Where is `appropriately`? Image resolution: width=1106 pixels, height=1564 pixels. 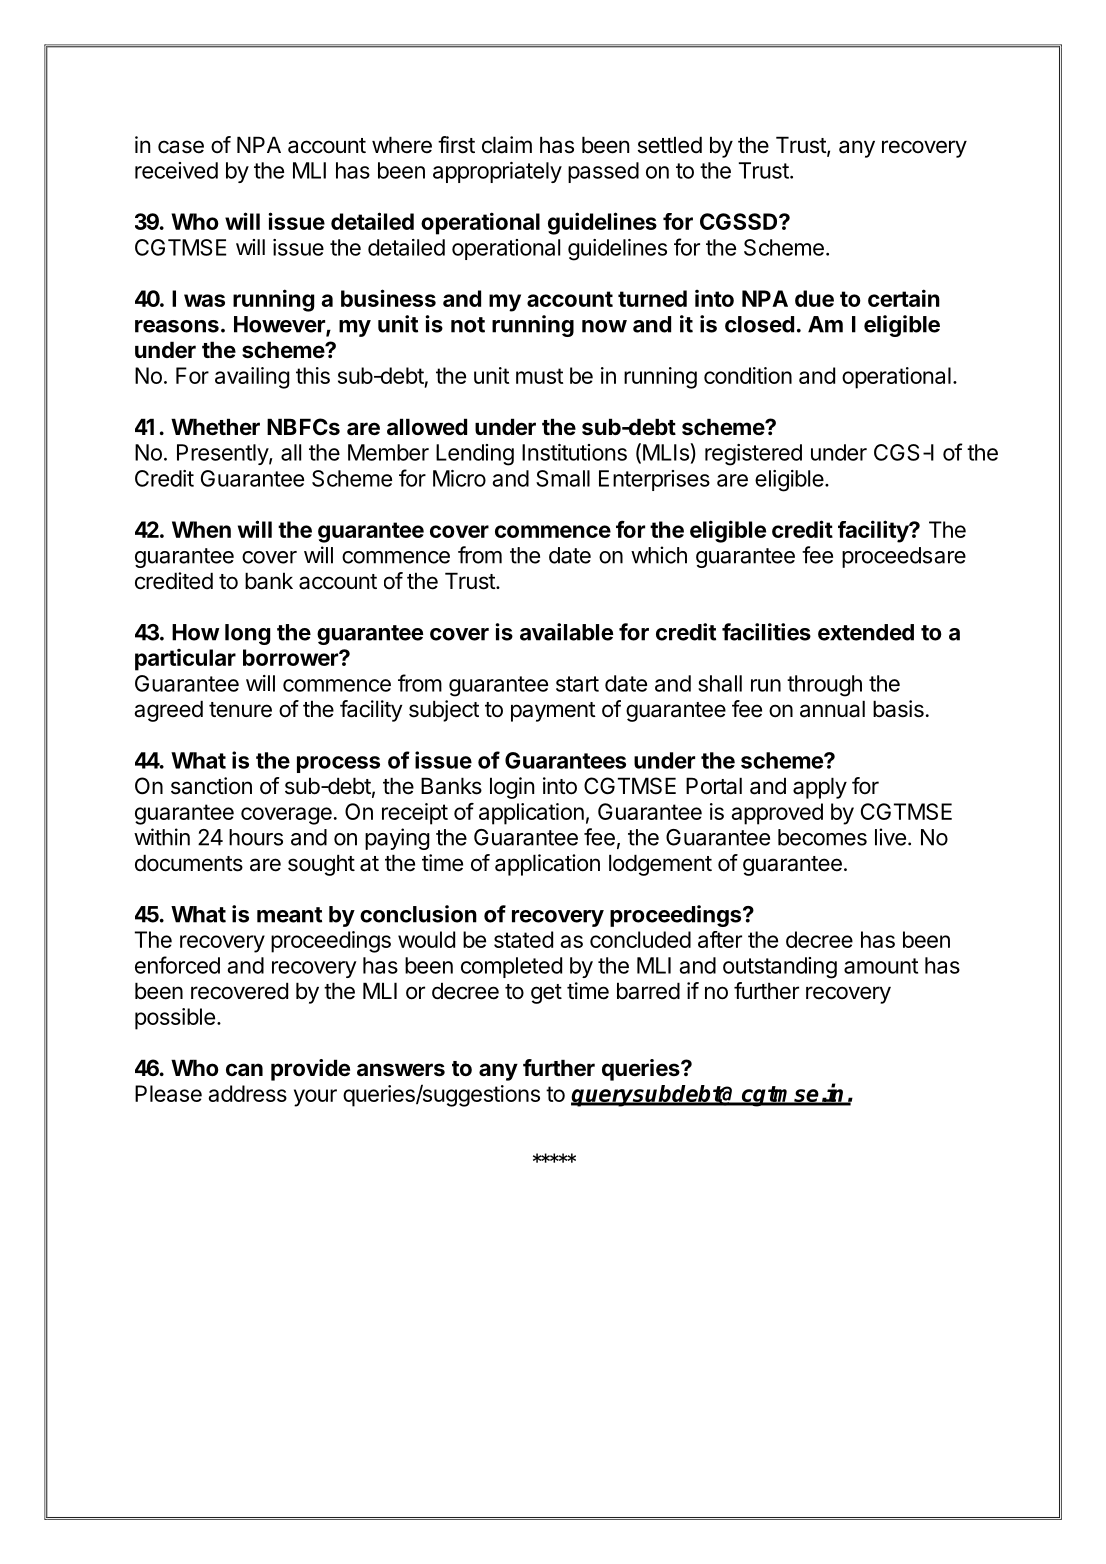
appropriately is located at coordinates (497, 172).
